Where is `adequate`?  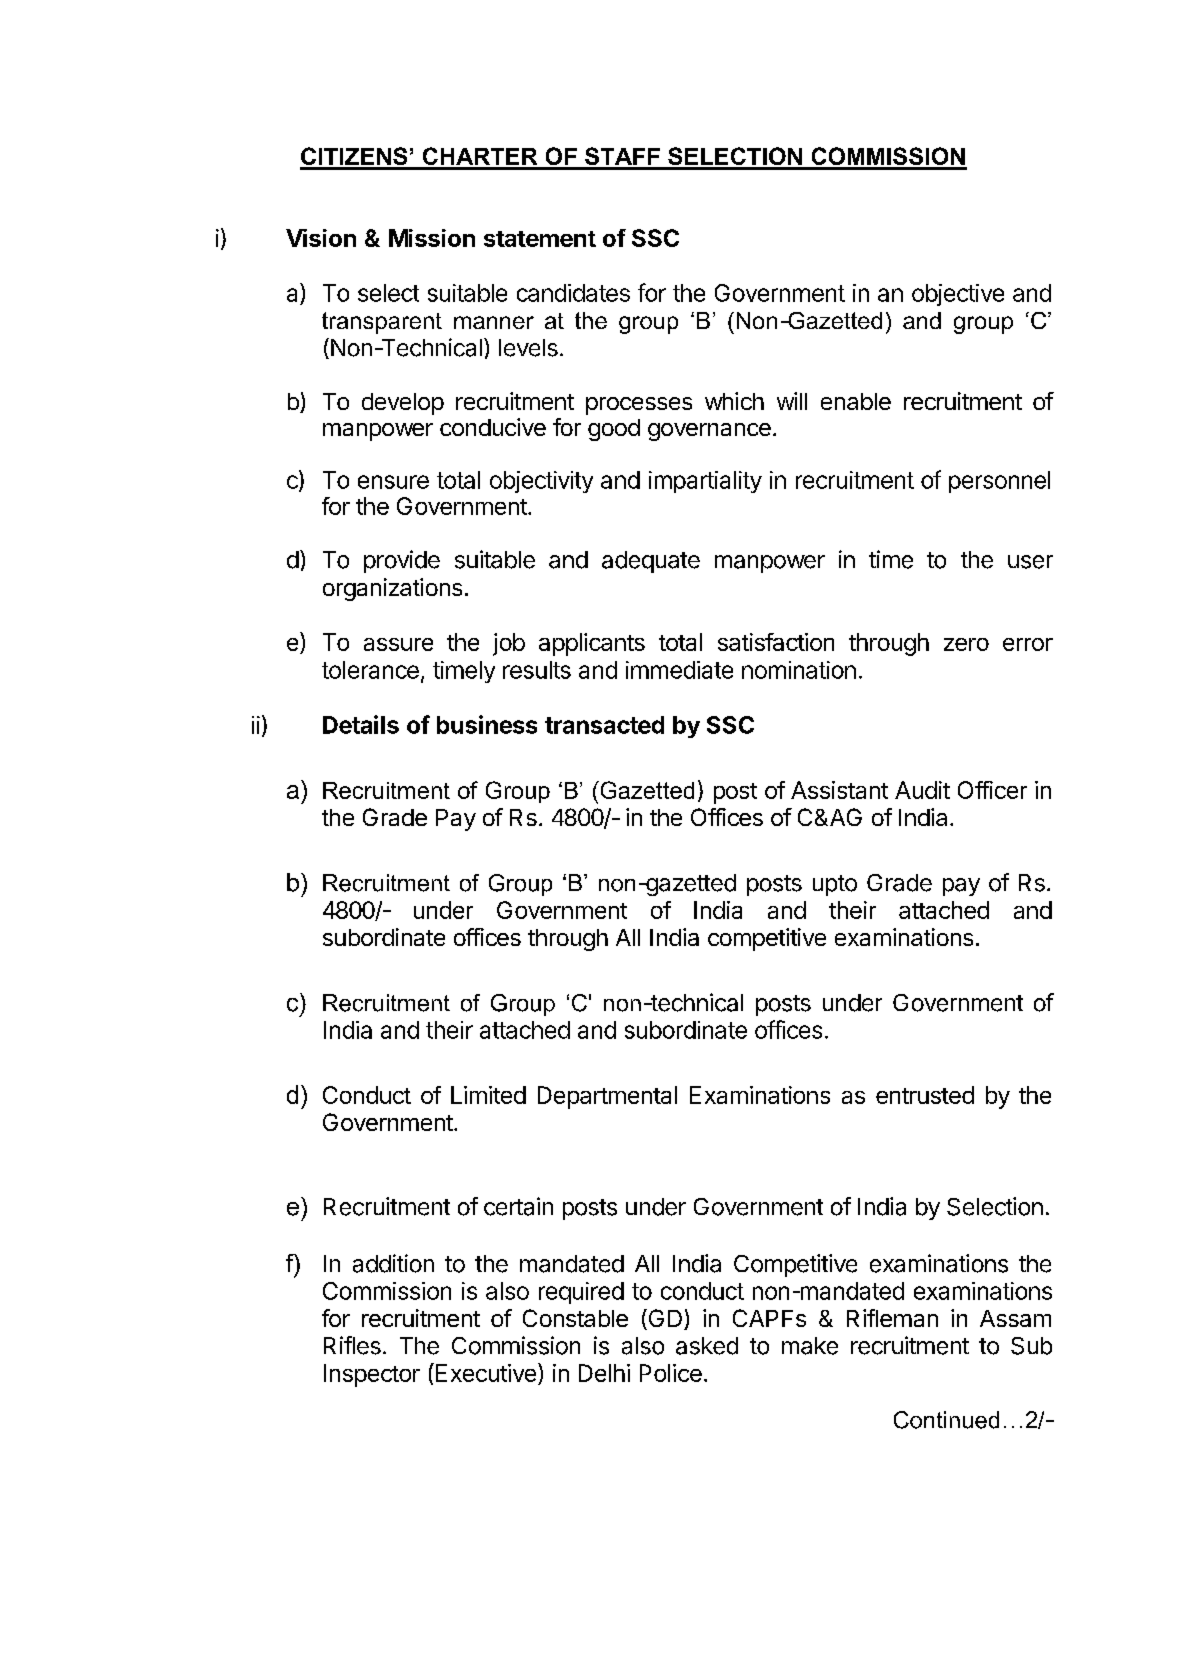 adequate is located at coordinates (651, 562).
